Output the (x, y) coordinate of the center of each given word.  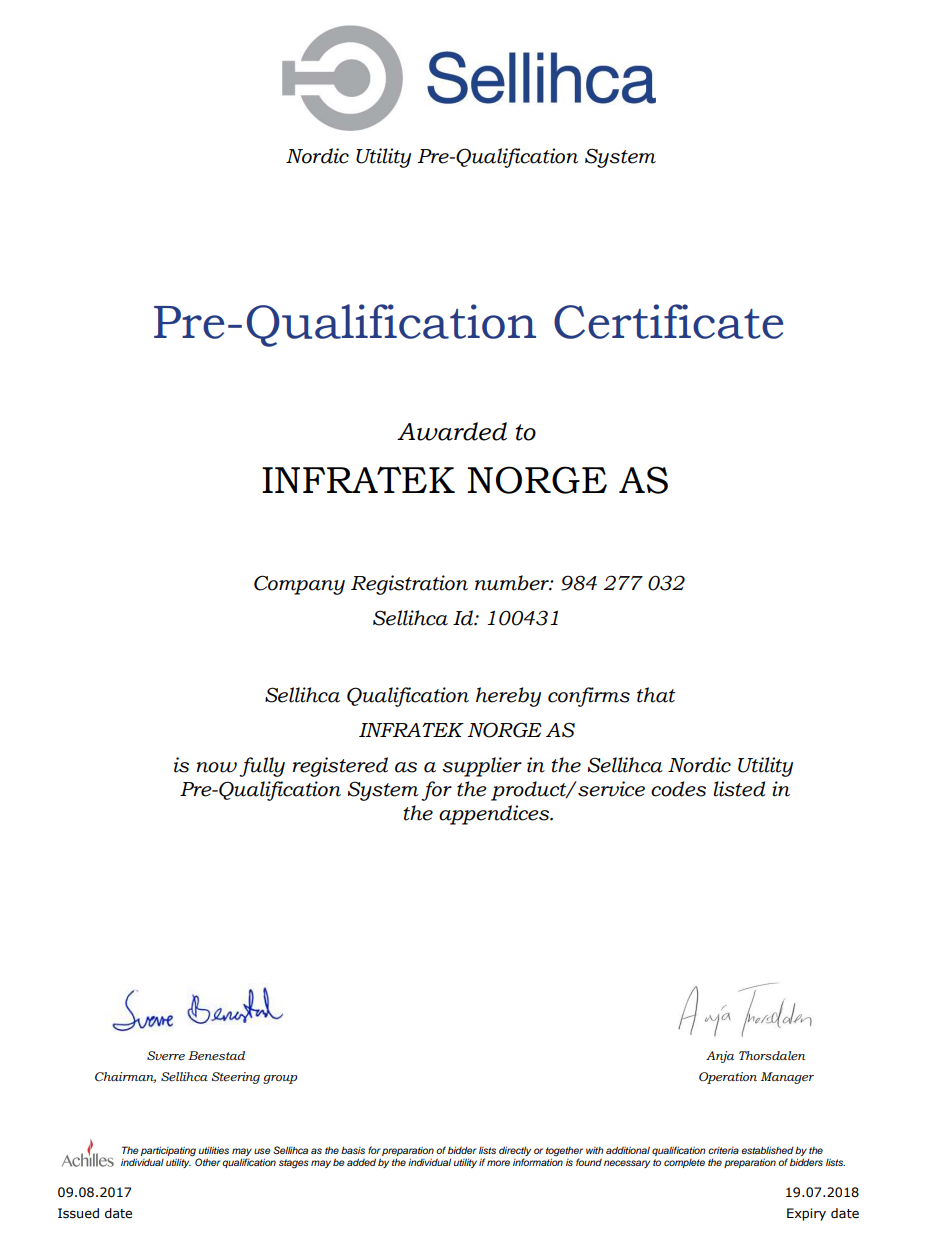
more (498, 1163)
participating (168, 1152)
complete (684, 1163)
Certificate (668, 321)
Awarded (452, 431)
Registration (409, 585)
